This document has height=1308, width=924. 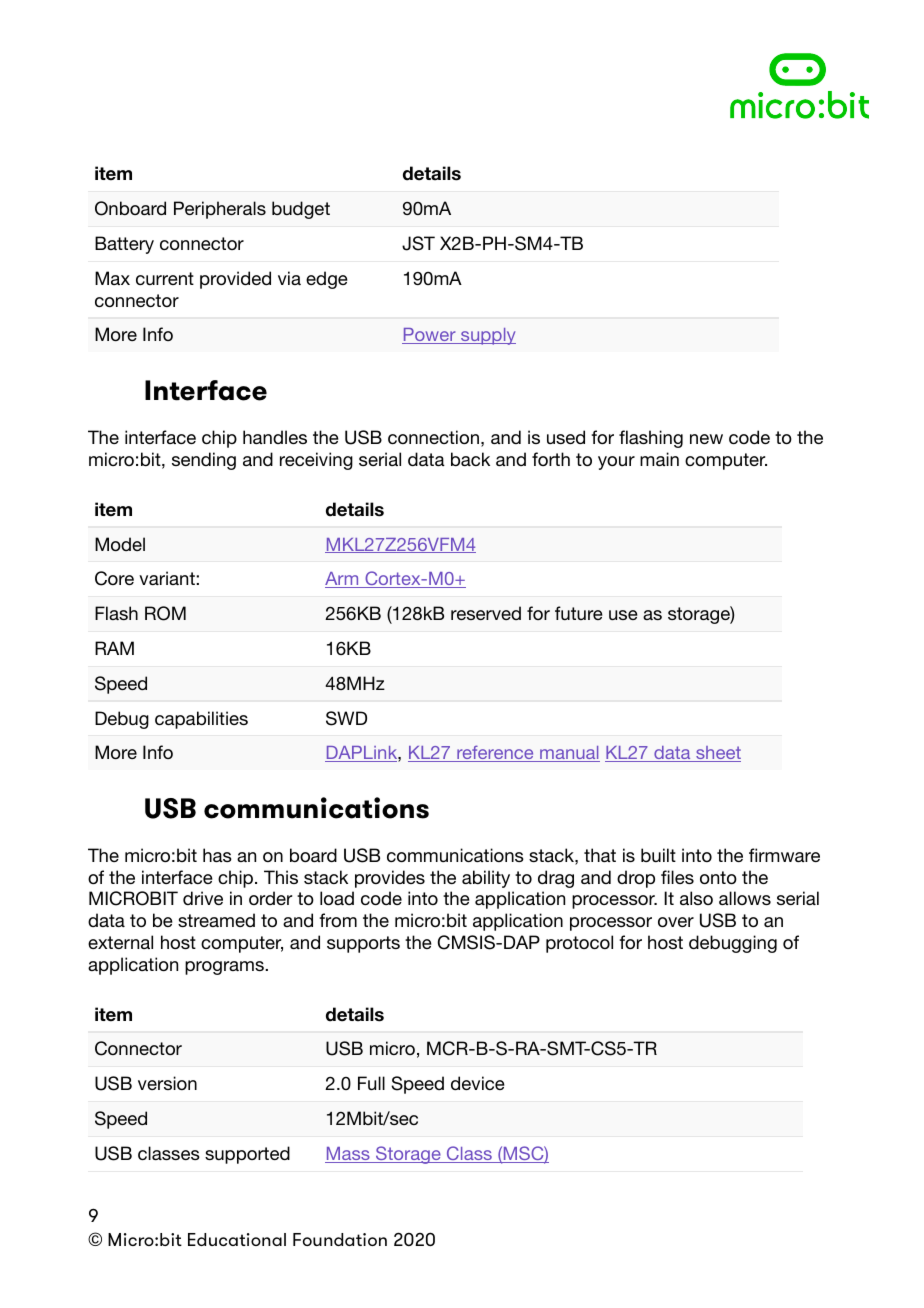 I want to click on supports, so click(x=363, y=944).
